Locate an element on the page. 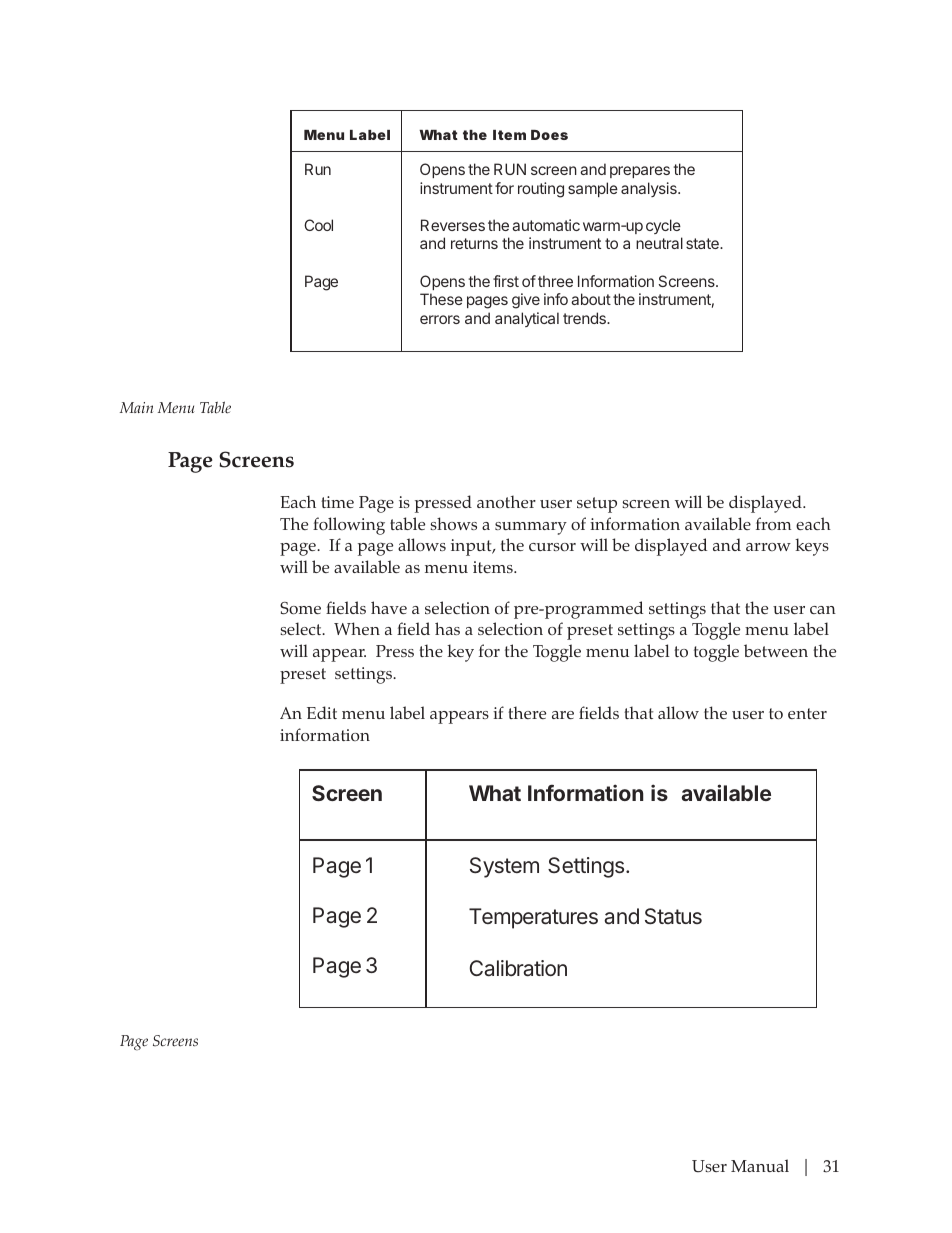 The image size is (952, 1233). Manual is located at coordinates (760, 1165).
